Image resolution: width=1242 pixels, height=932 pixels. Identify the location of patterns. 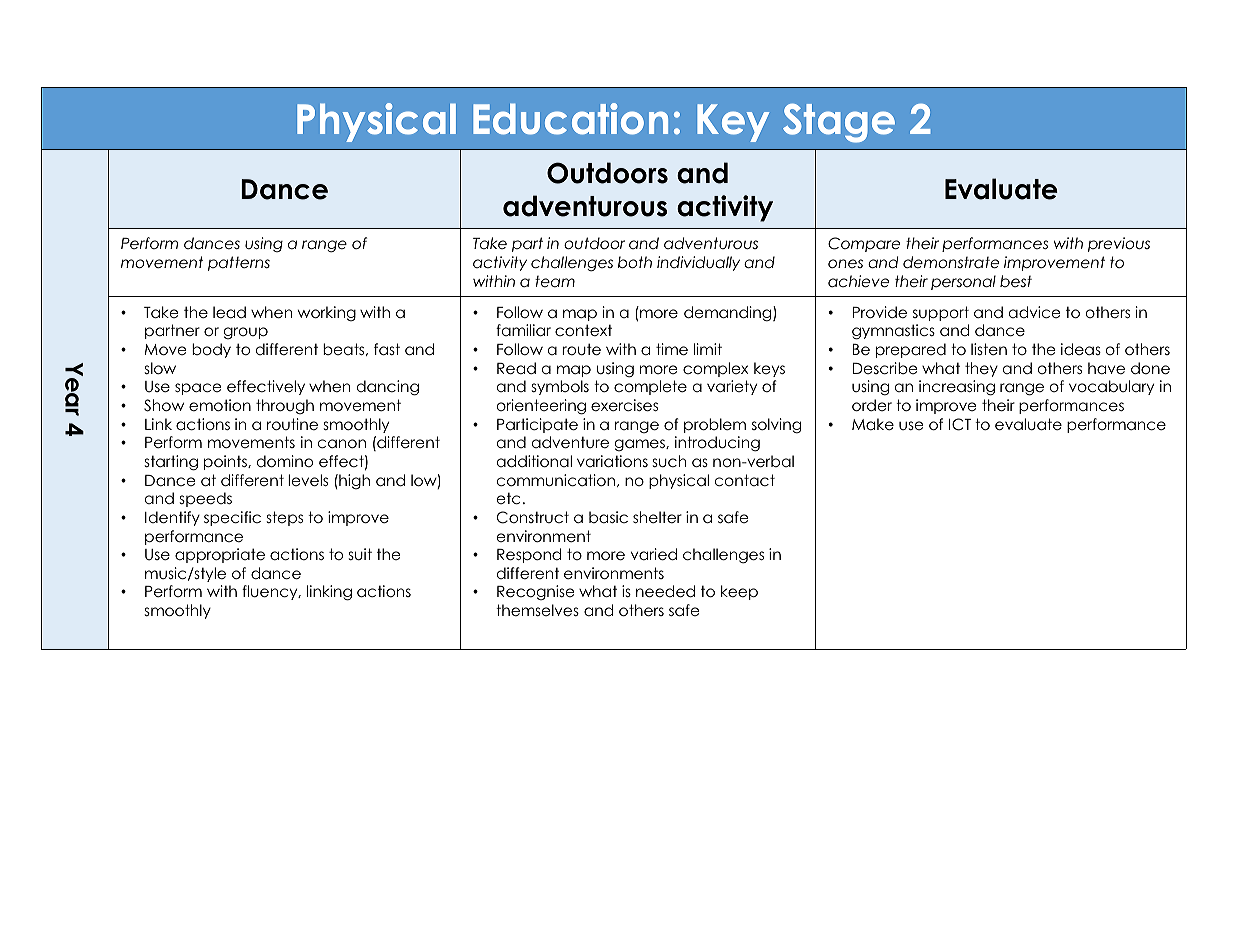
(239, 263).
